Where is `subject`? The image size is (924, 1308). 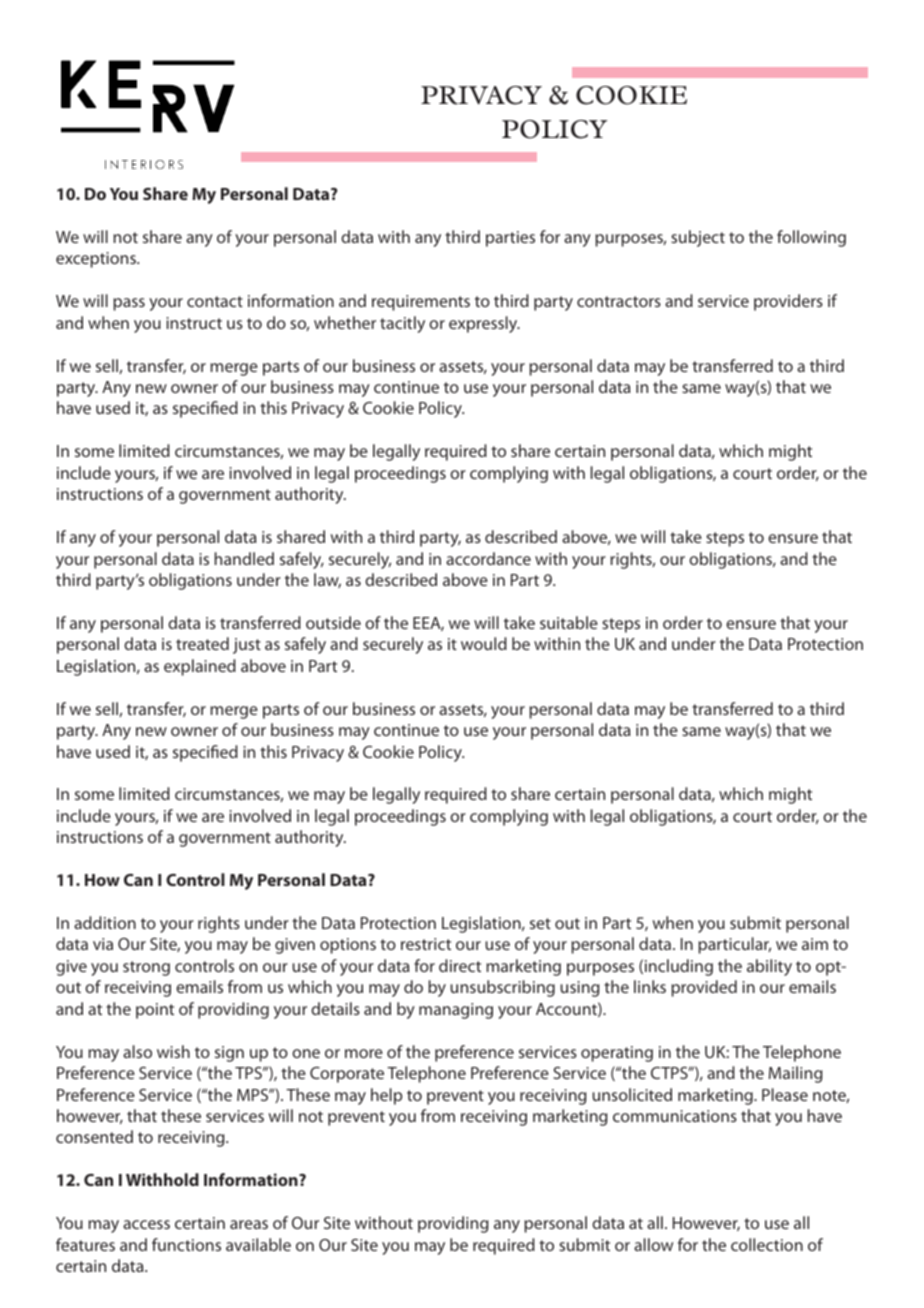
subject is located at coordinates (698, 238).
